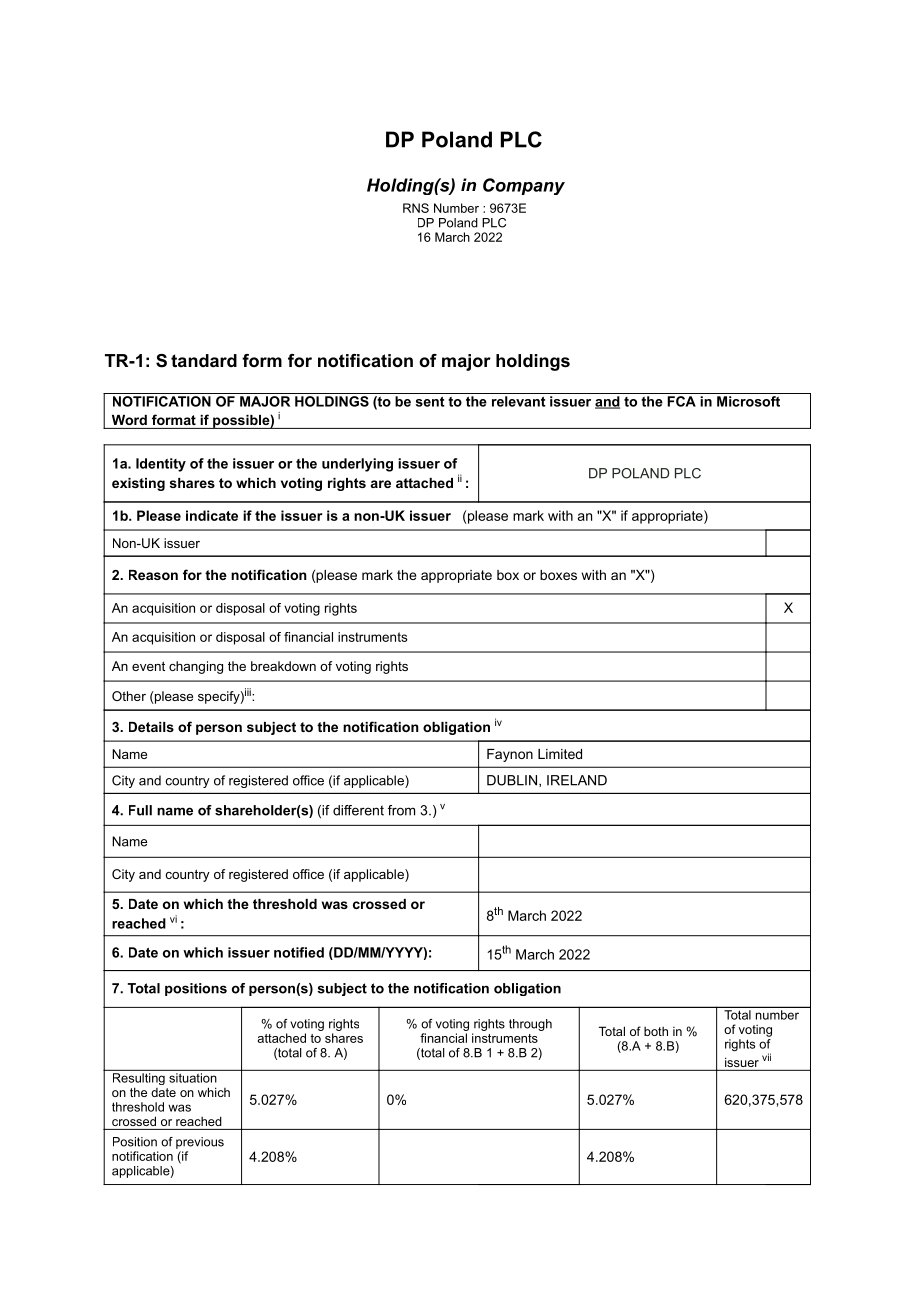 Image resolution: width=924 pixels, height=1307 pixels. Describe the element at coordinates (212, 515) in the document. I see `indicate` at that location.
